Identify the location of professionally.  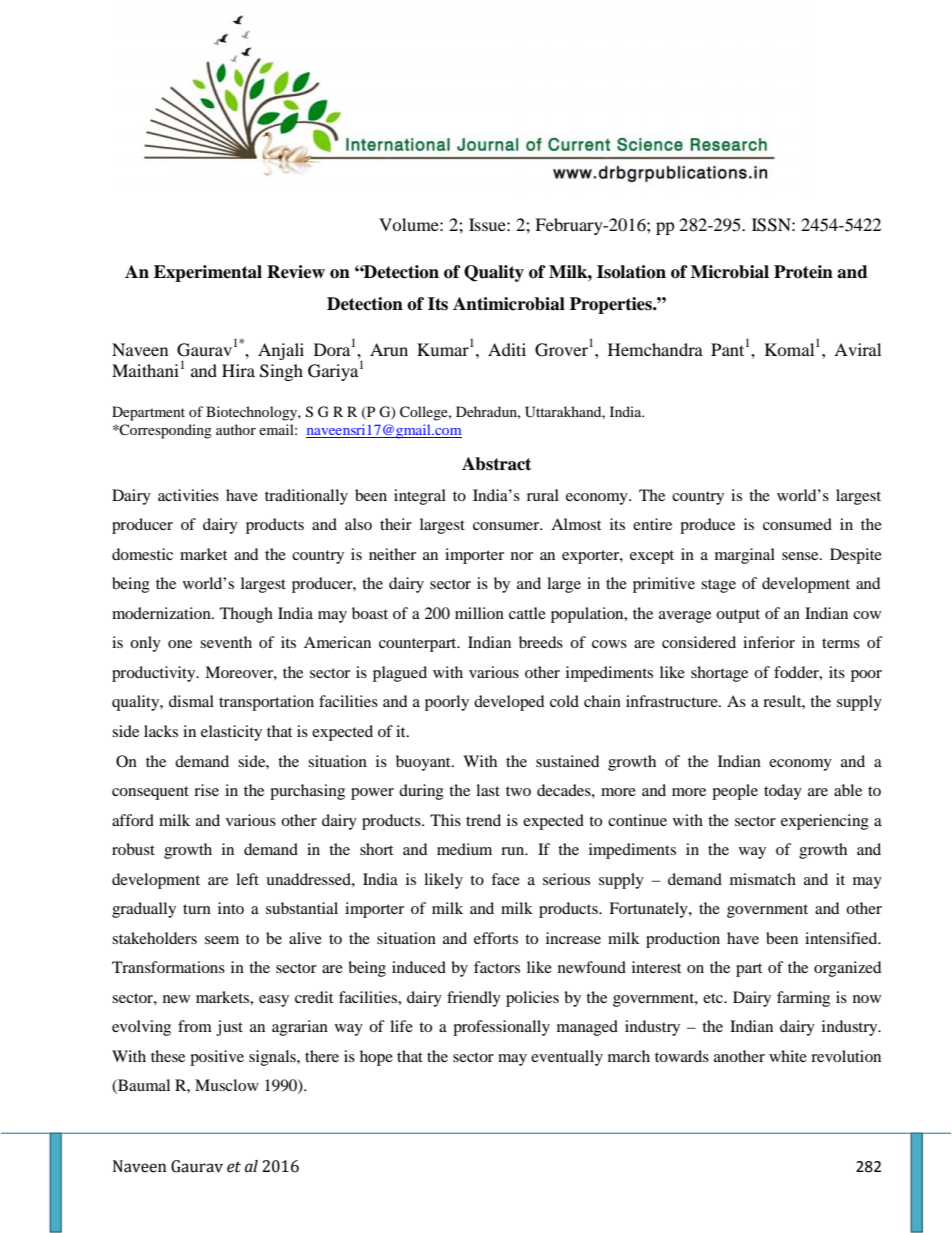
(501, 1028).
